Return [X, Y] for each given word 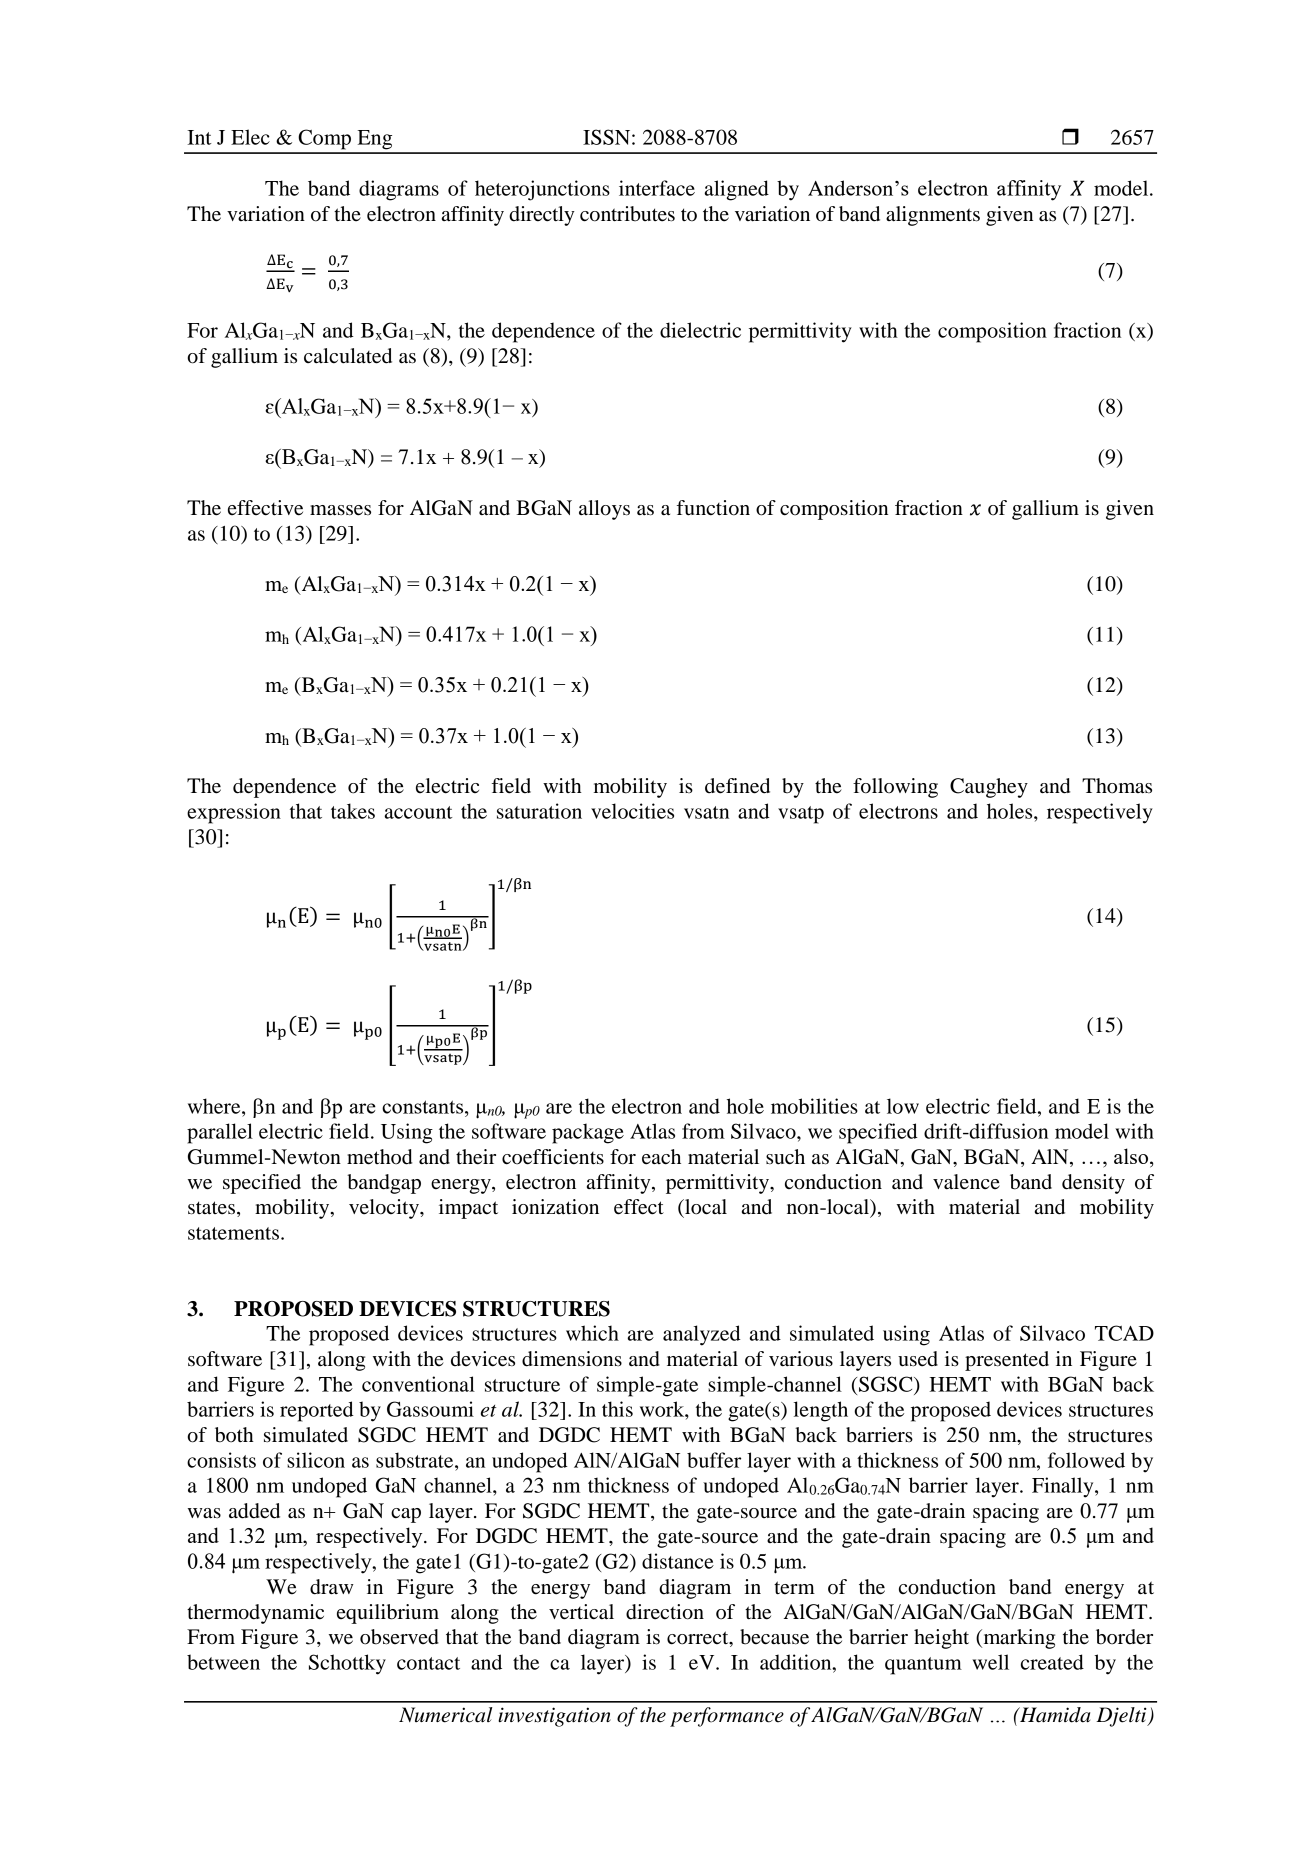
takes [353, 811]
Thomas [1117, 786]
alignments [933, 216]
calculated [348, 356]
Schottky [347, 1664]
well [990, 1662]
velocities [632, 811]
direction [665, 1612]
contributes [627, 214]
